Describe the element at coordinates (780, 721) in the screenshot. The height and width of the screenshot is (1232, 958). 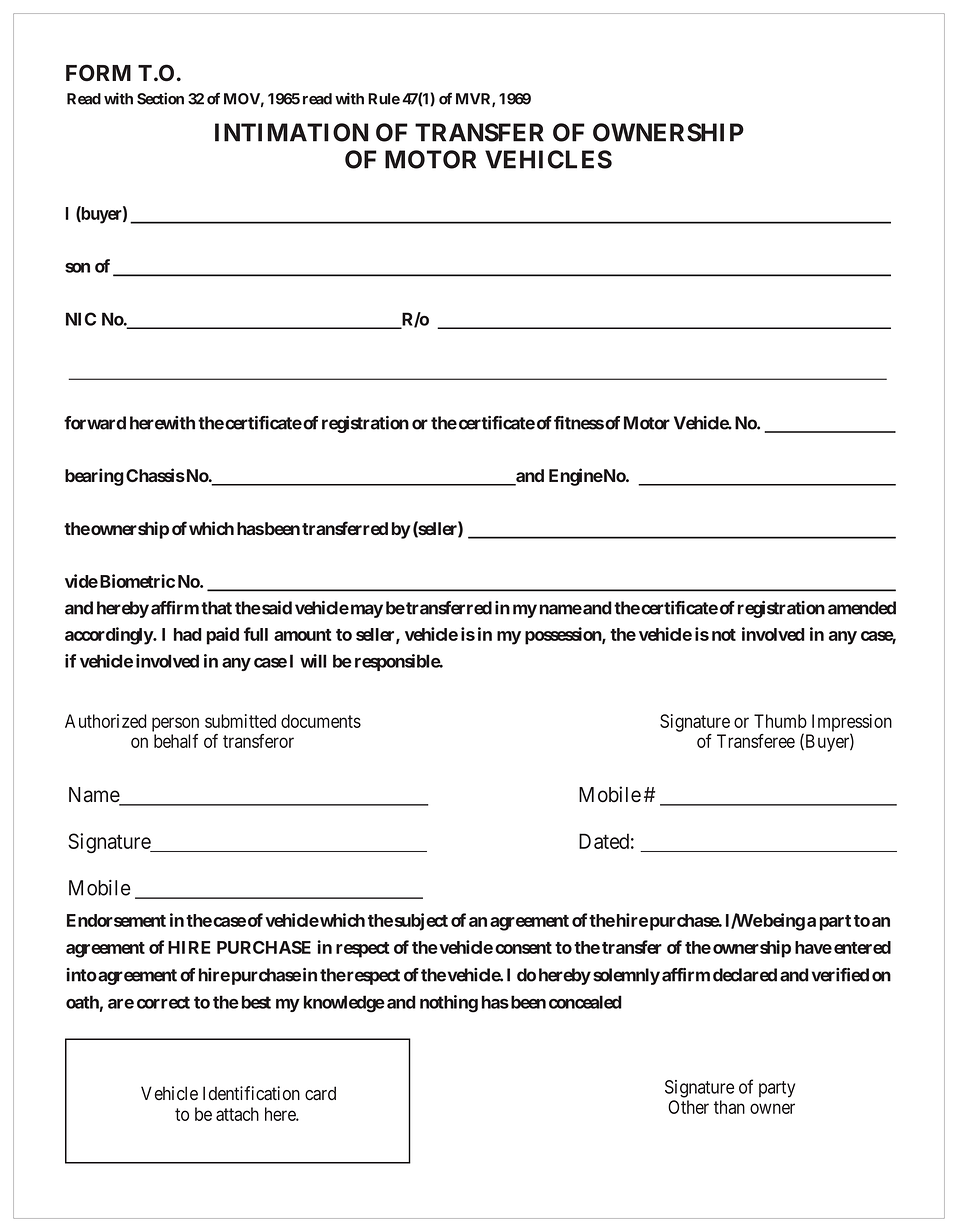
I see `Thumb` at that location.
